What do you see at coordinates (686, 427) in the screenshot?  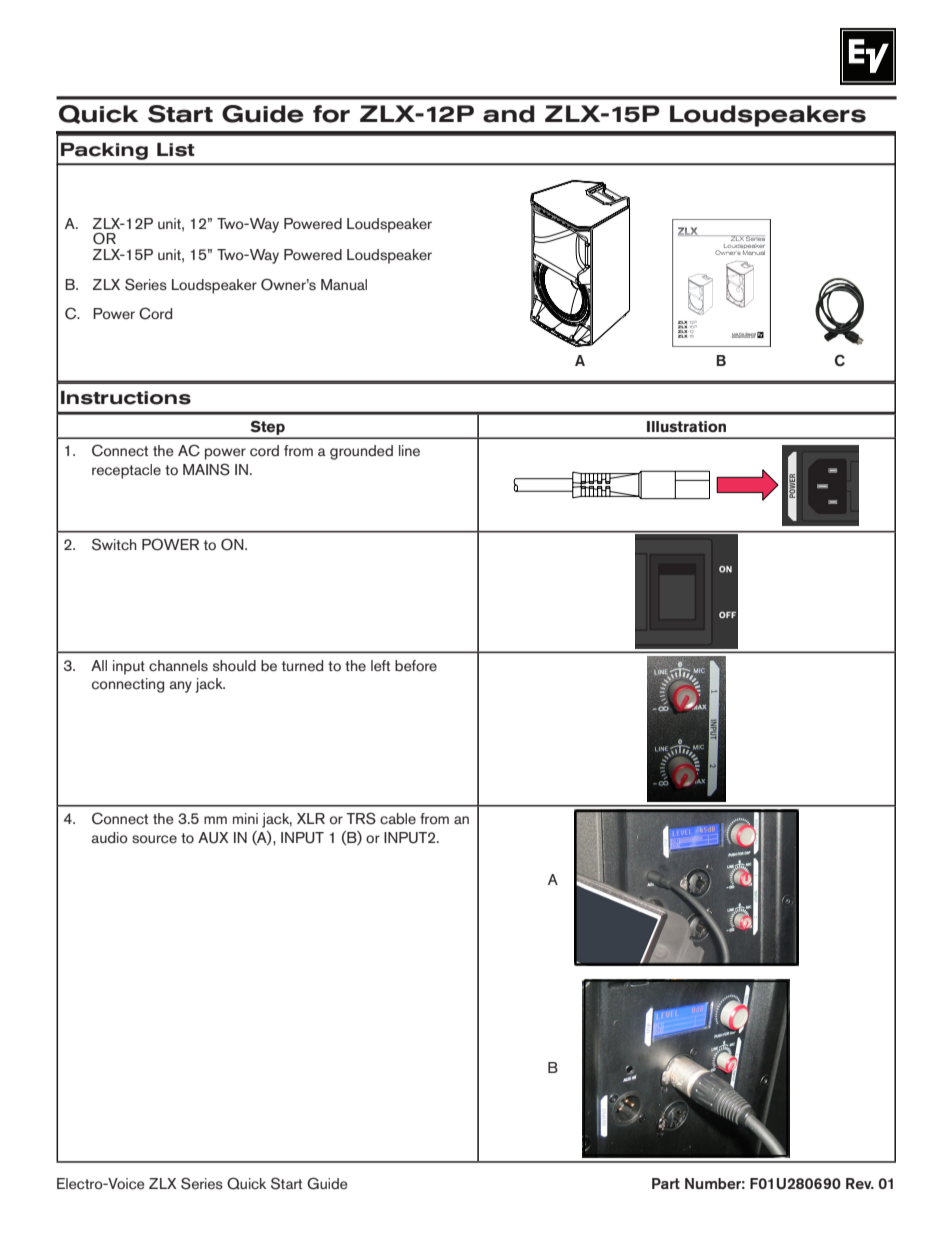 I see `Illustration` at bounding box center [686, 427].
